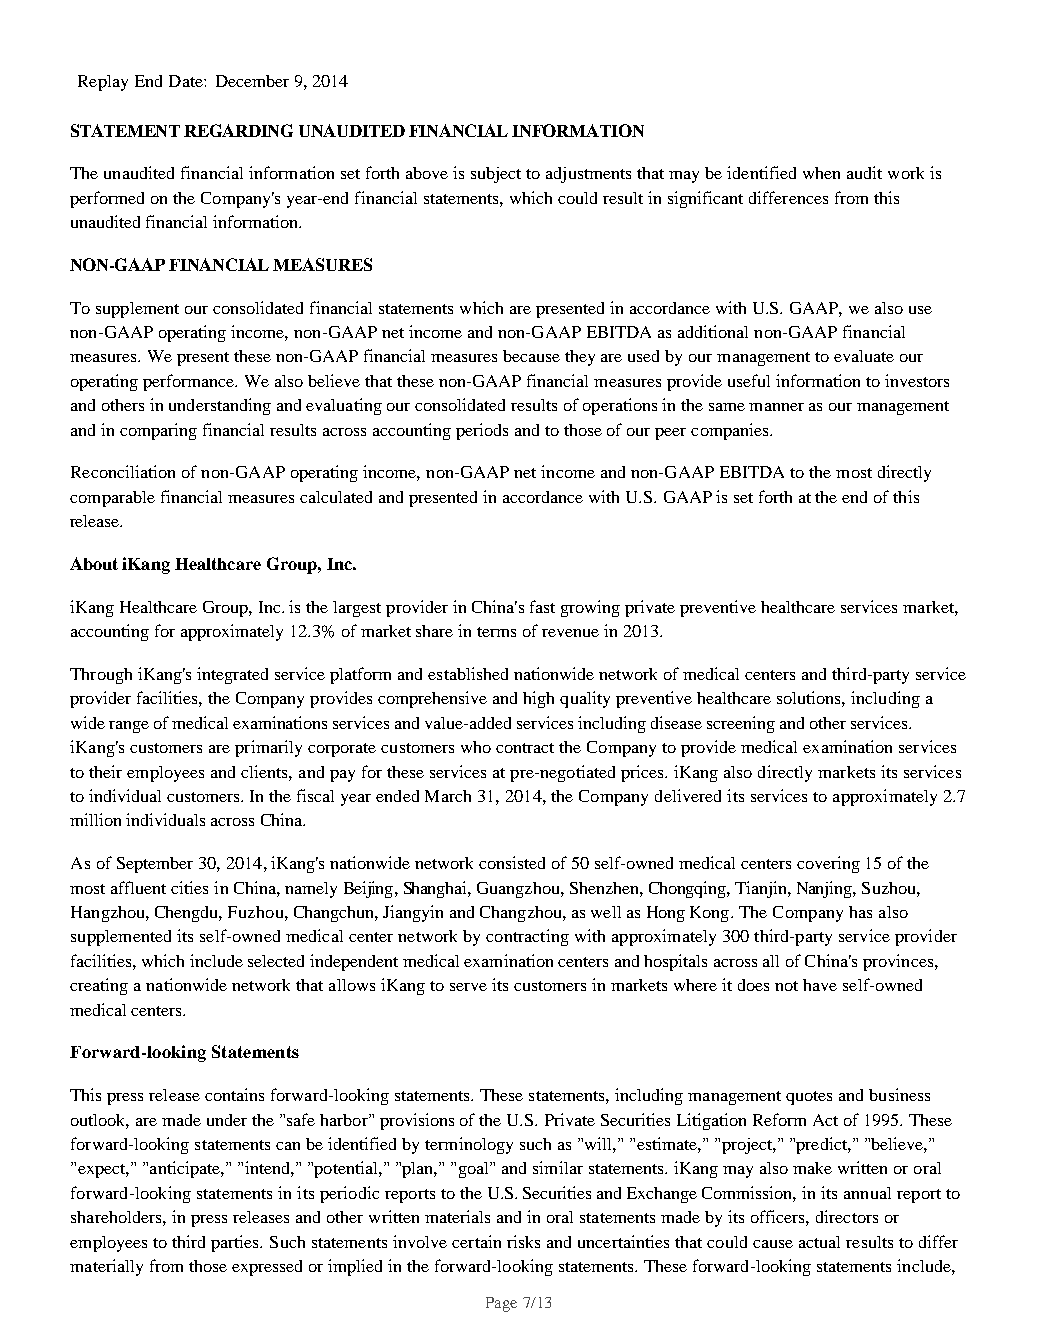 The image size is (1038, 1343). I want to click on subject, so click(496, 175).
